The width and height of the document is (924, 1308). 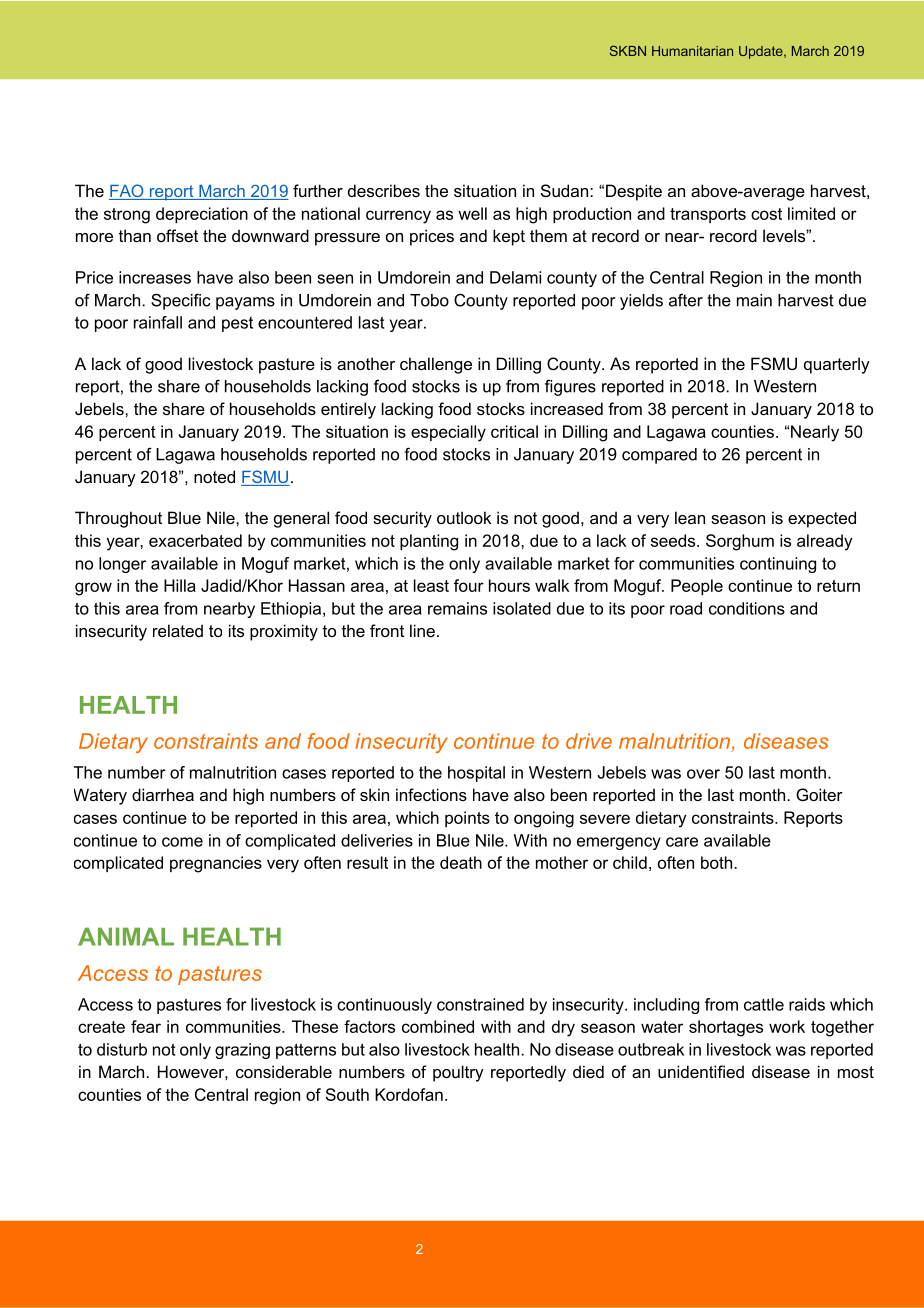 What do you see at coordinates (787, 1026) in the document?
I see `work` at bounding box center [787, 1026].
